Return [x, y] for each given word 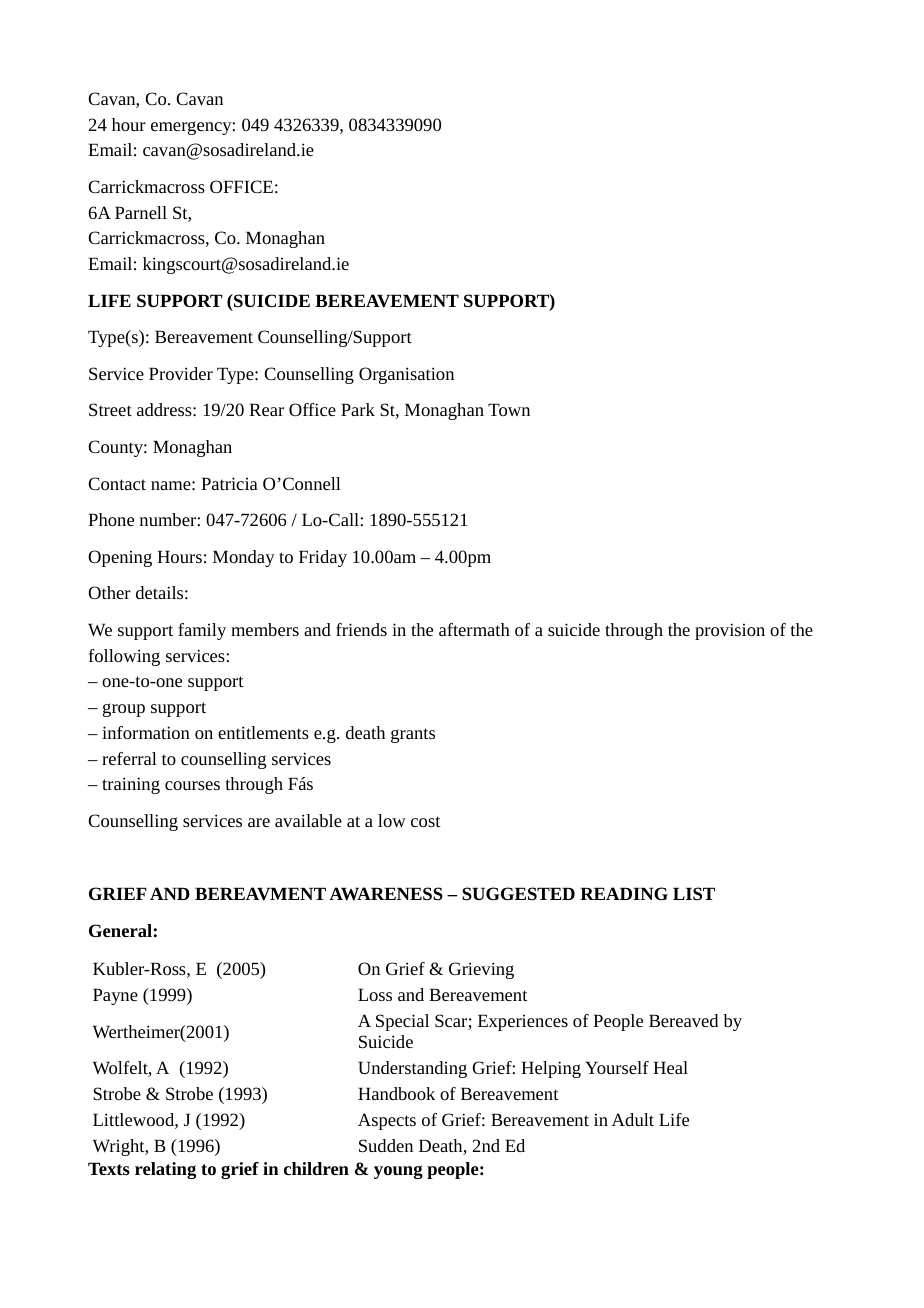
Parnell [141, 212]
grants [413, 735]
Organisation [406, 375]
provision [730, 631]
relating [165, 1170]
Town [509, 409]
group [124, 710]
